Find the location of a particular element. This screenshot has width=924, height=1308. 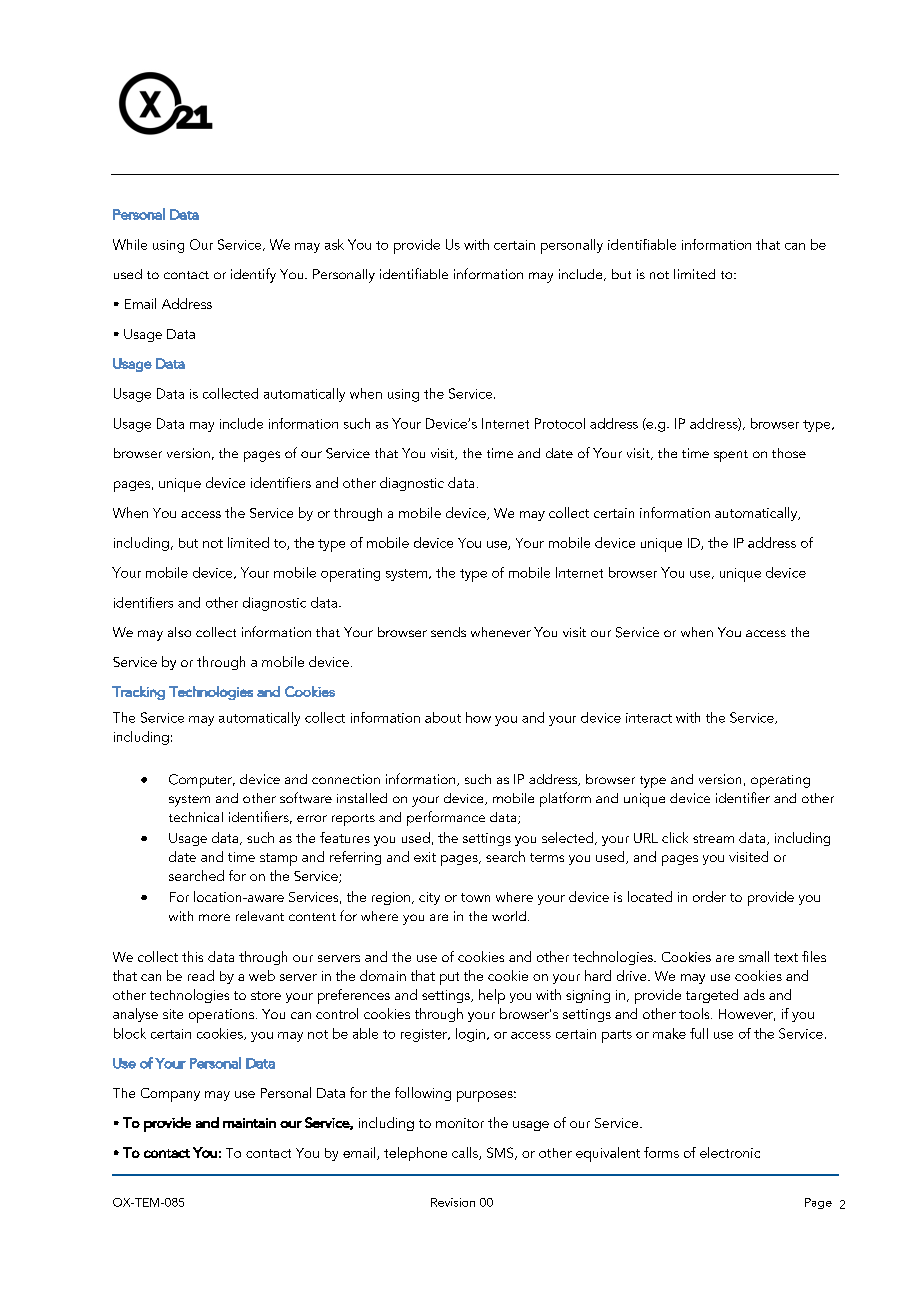

maintain is located at coordinates (249, 1123).
